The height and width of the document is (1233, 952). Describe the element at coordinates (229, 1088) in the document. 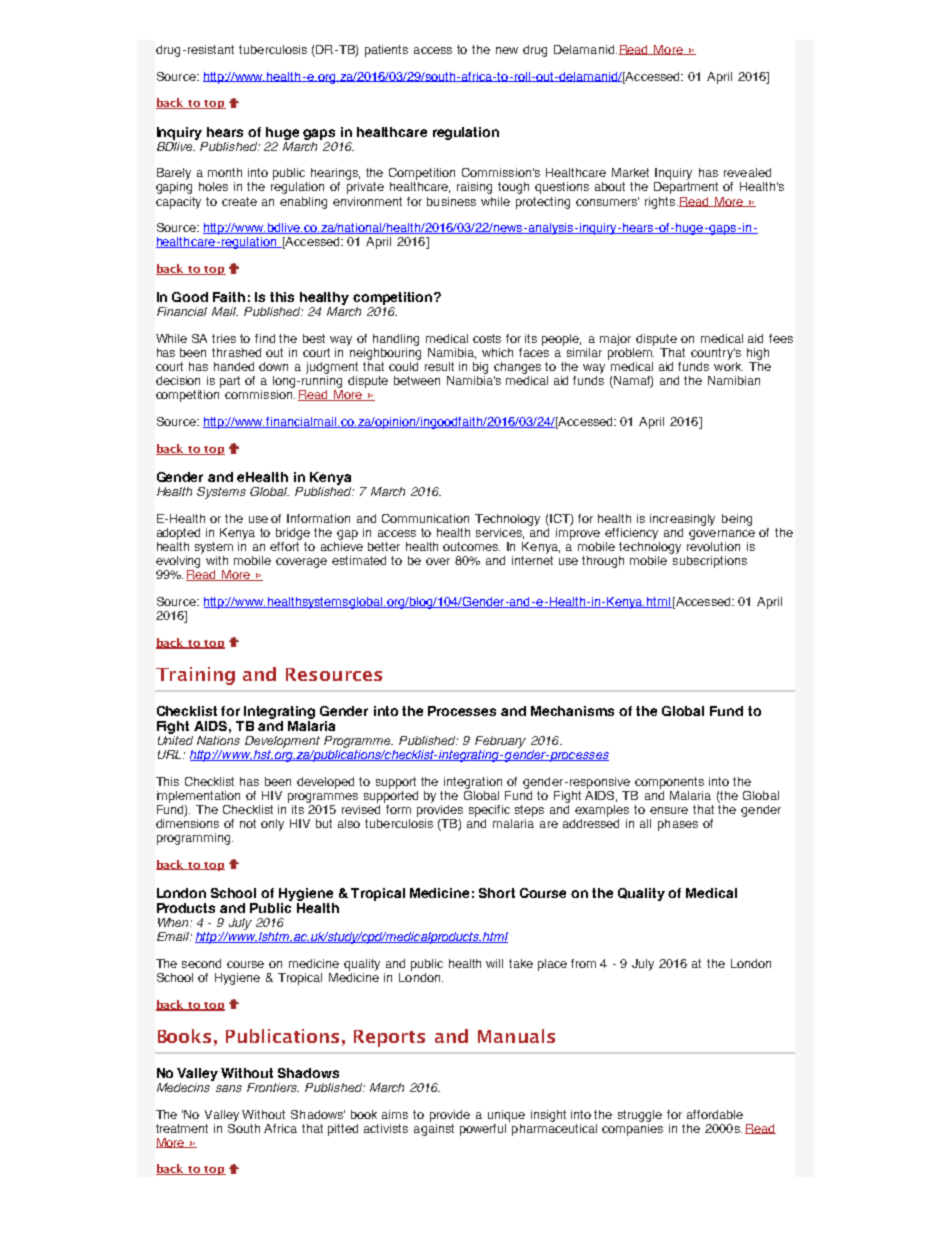

I see `sans` at that location.
